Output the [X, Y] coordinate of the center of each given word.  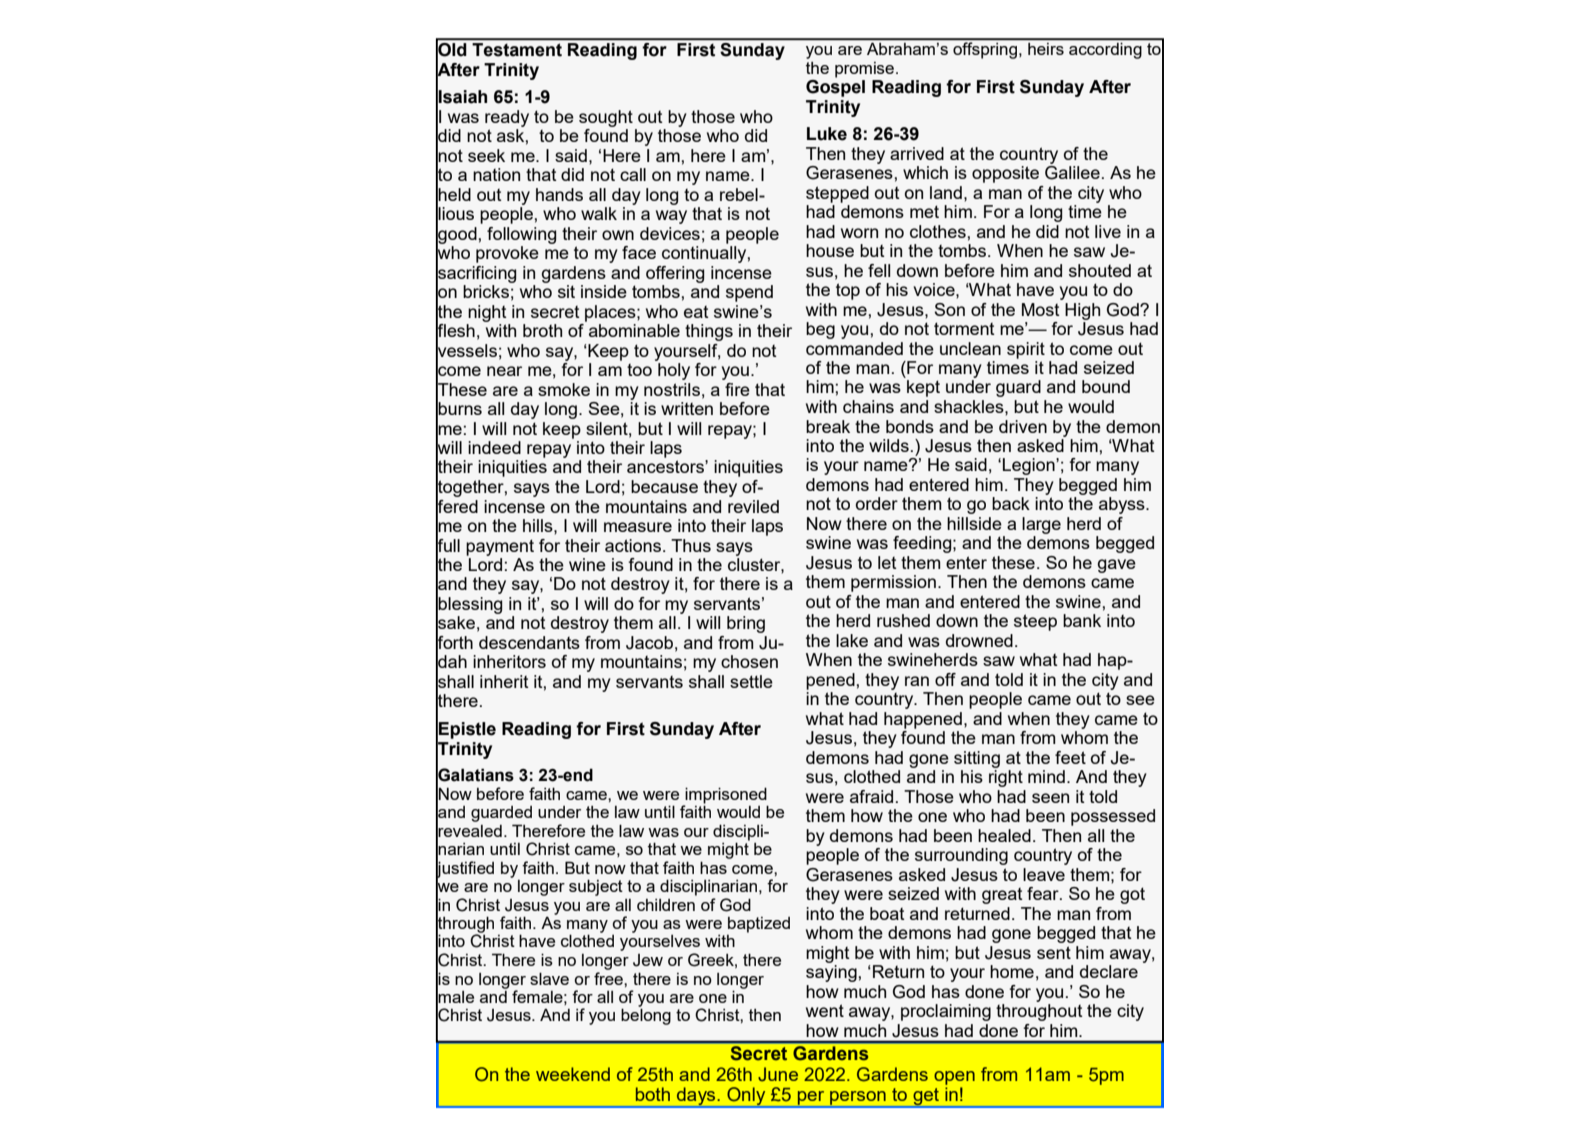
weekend [573, 1074]
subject [596, 887]
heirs [1046, 49]
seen [1050, 798]
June [778, 1074]
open [954, 1078]
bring [746, 624]
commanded [854, 348]
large [1041, 525]
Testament [517, 50]
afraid [871, 796]
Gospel [835, 87]
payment [500, 547]
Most [1041, 309]
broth [542, 330]
